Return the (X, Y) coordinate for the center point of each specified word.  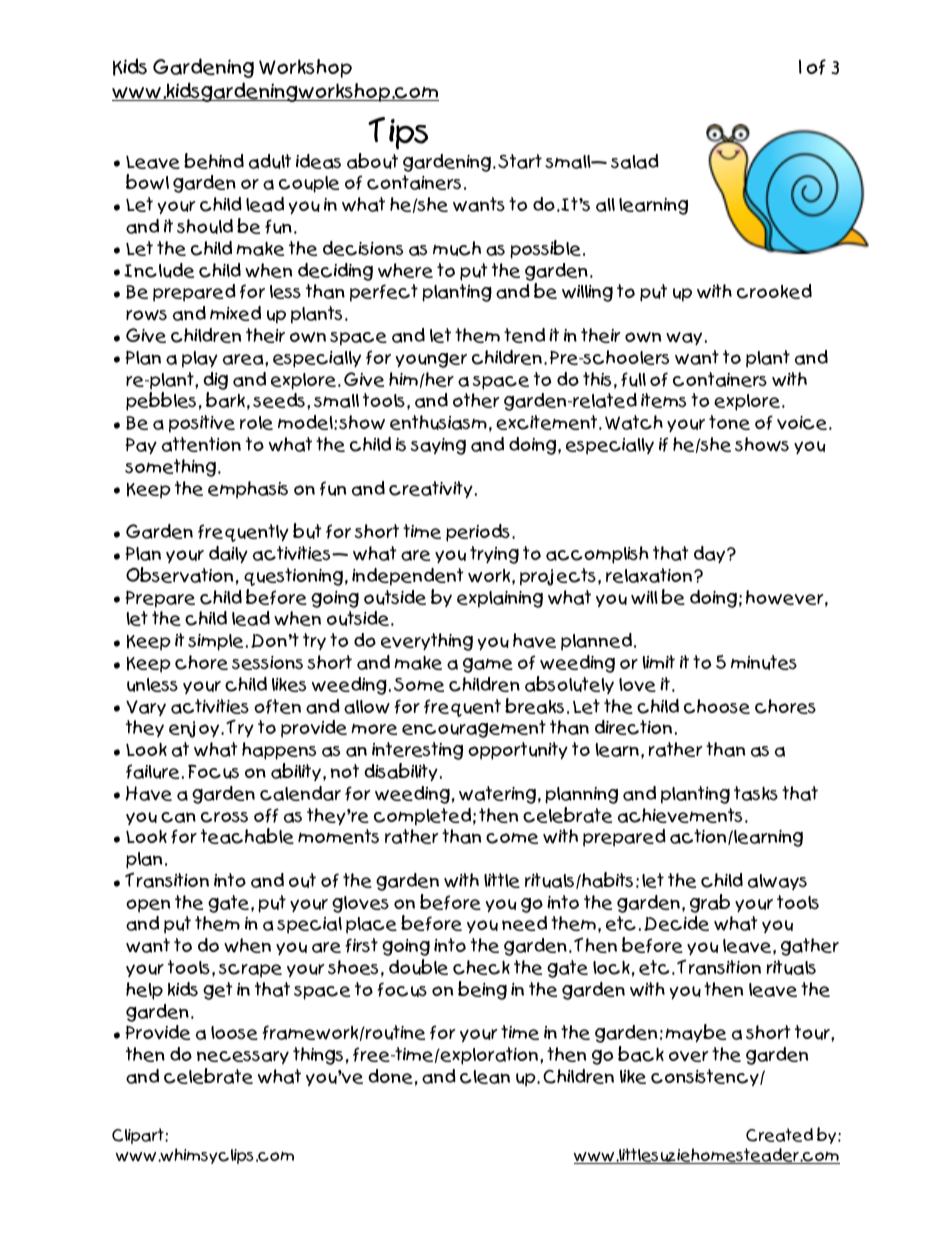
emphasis (248, 490)
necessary (243, 1057)
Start (520, 161)
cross (224, 817)
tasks (756, 793)
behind (214, 161)
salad (635, 161)
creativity (431, 490)
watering (497, 795)
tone (729, 422)
